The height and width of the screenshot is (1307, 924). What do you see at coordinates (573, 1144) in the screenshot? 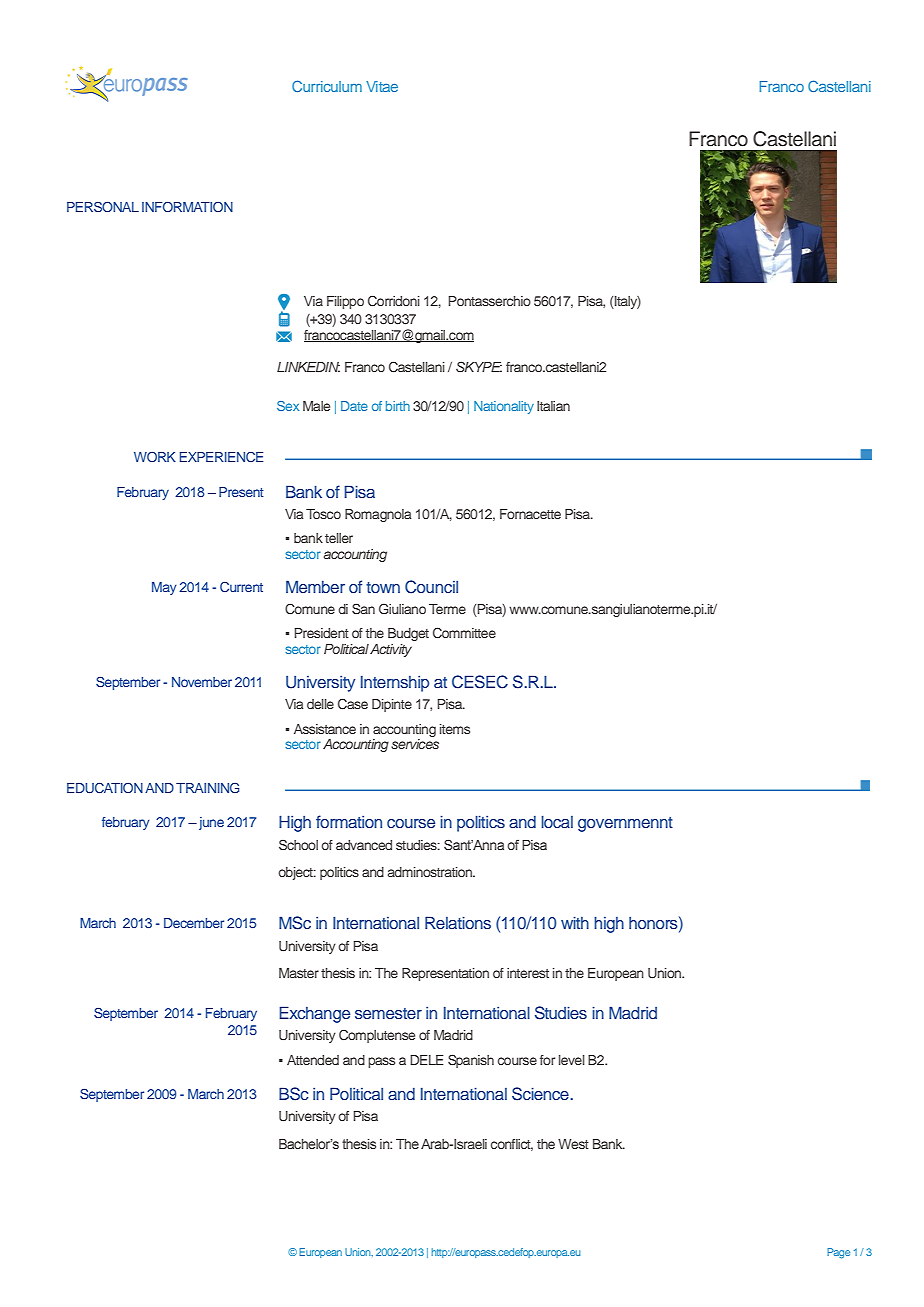
I see `West` at bounding box center [573, 1144].
